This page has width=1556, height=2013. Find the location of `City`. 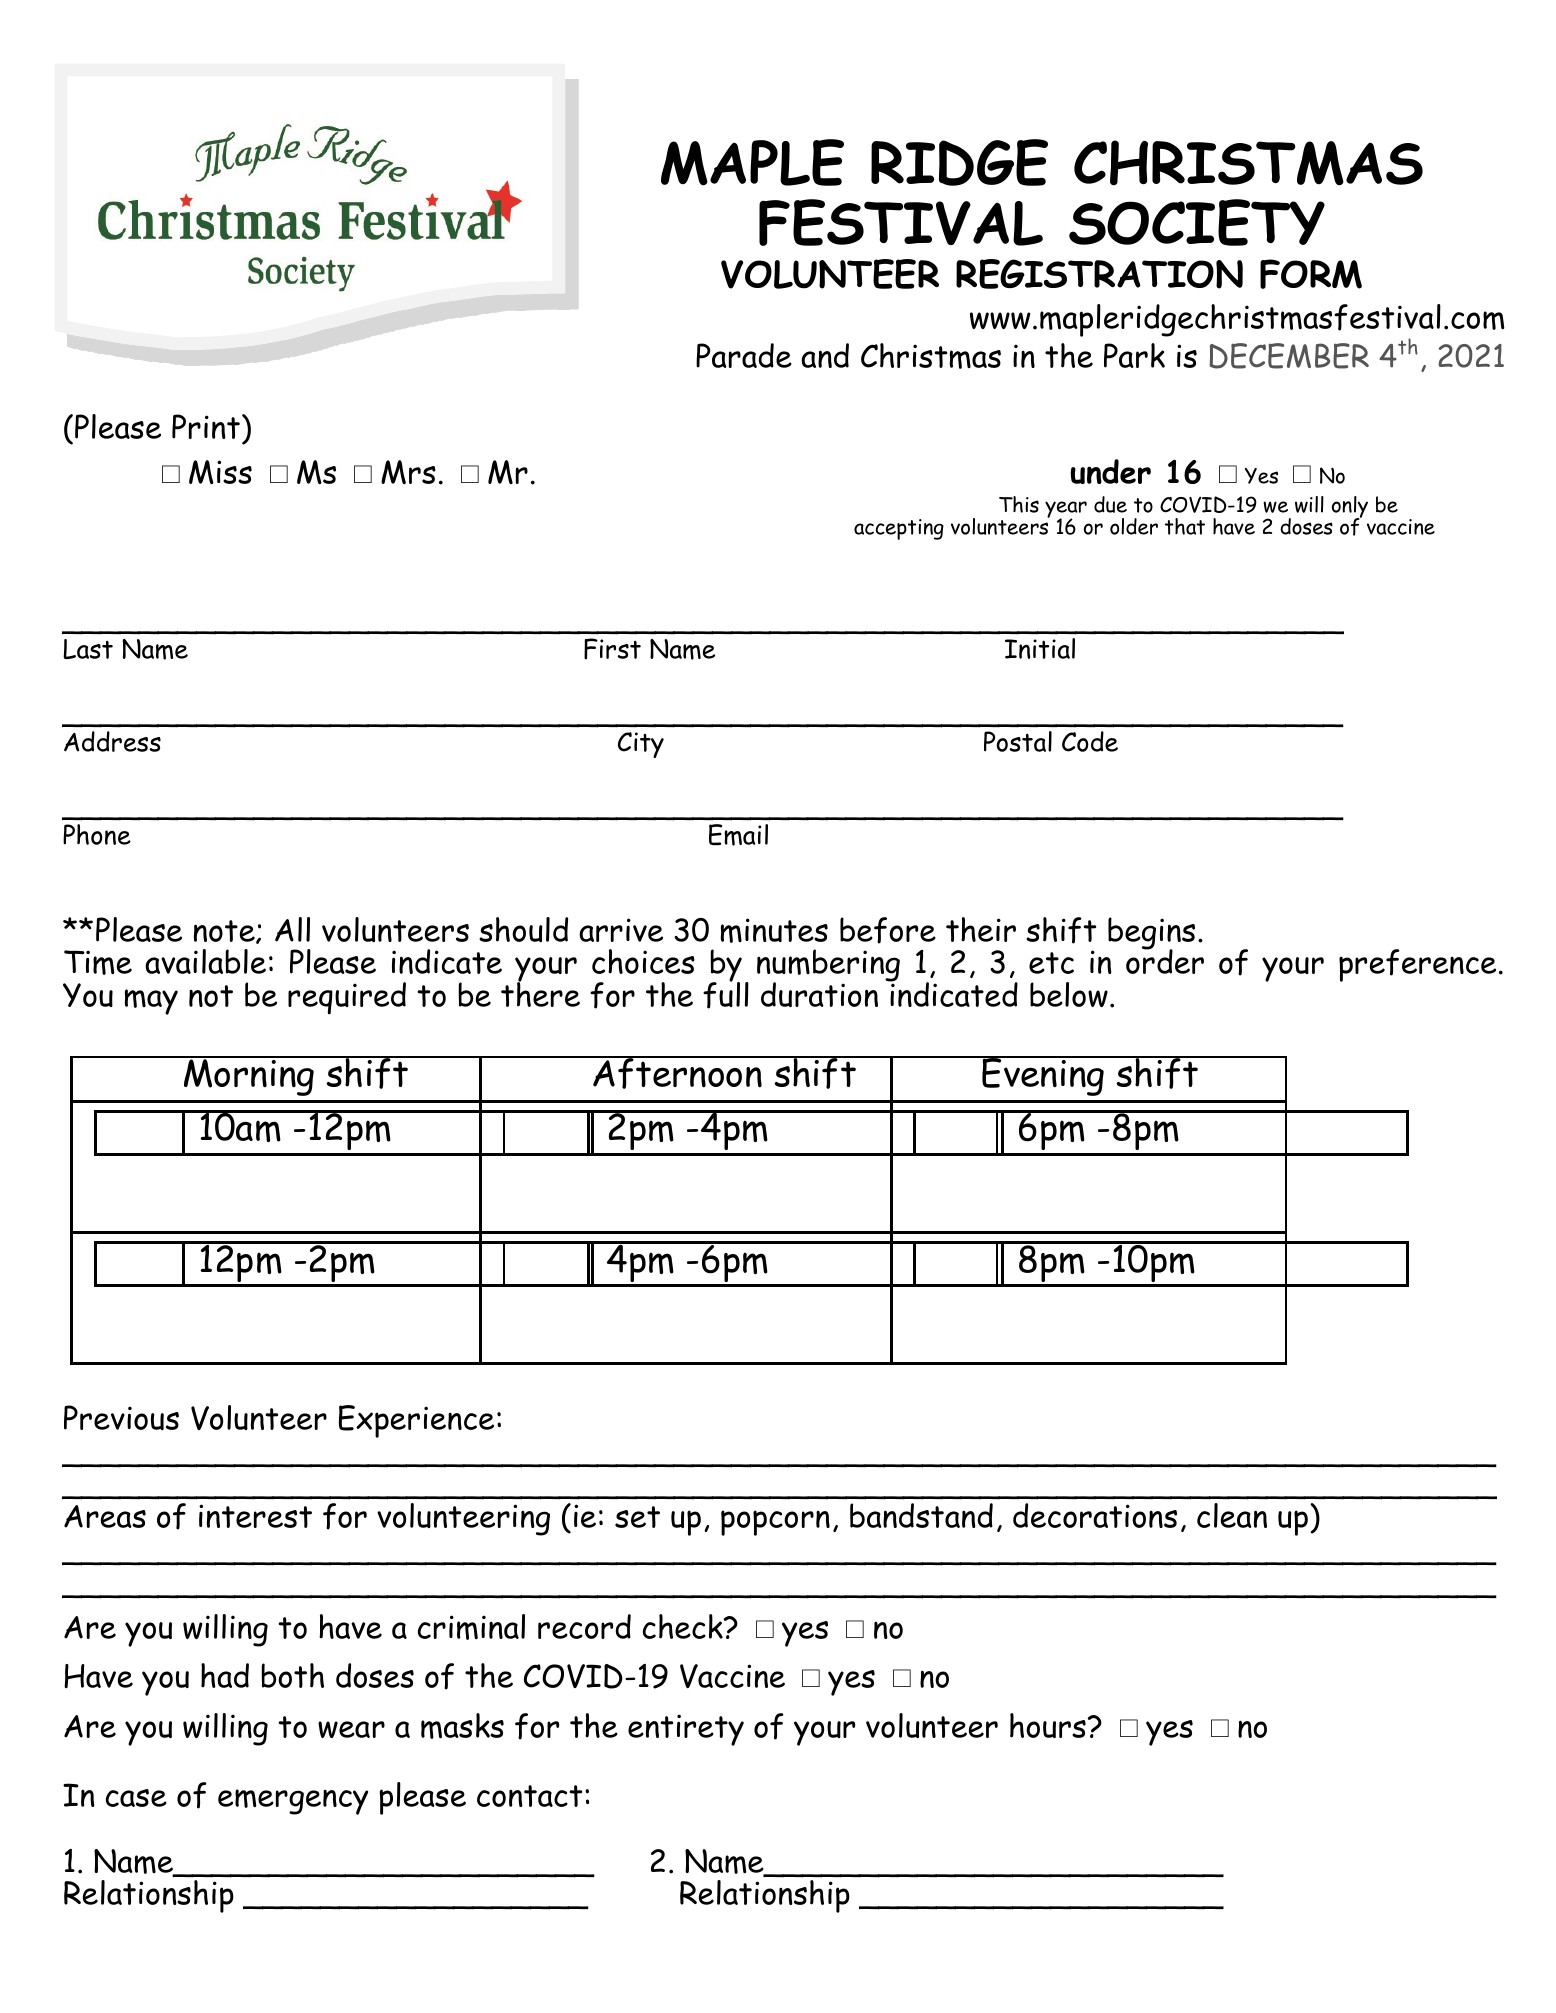

City is located at coordinates (641, 745).
